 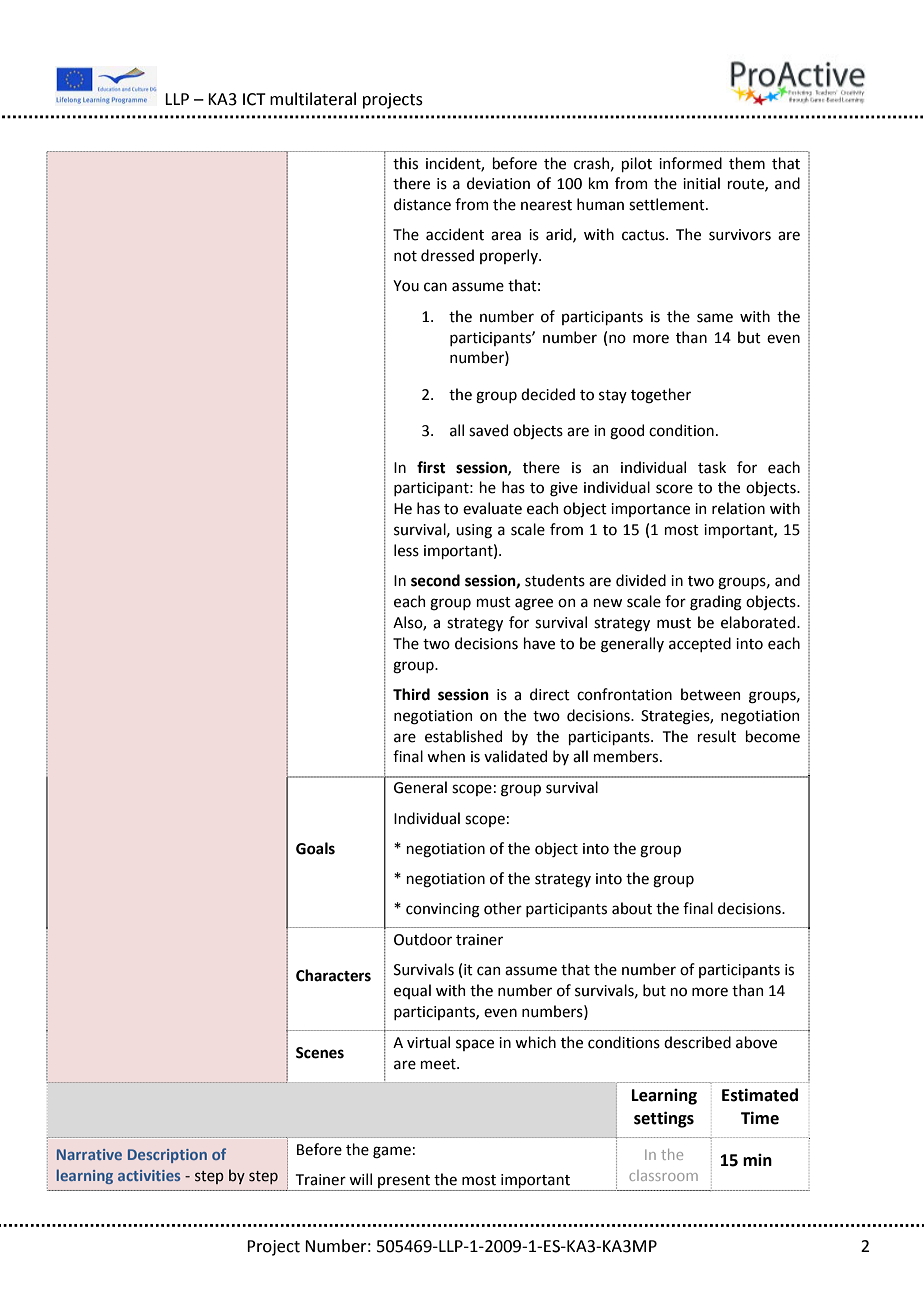 I want to click on ICT, so click(x=254, y=99).
